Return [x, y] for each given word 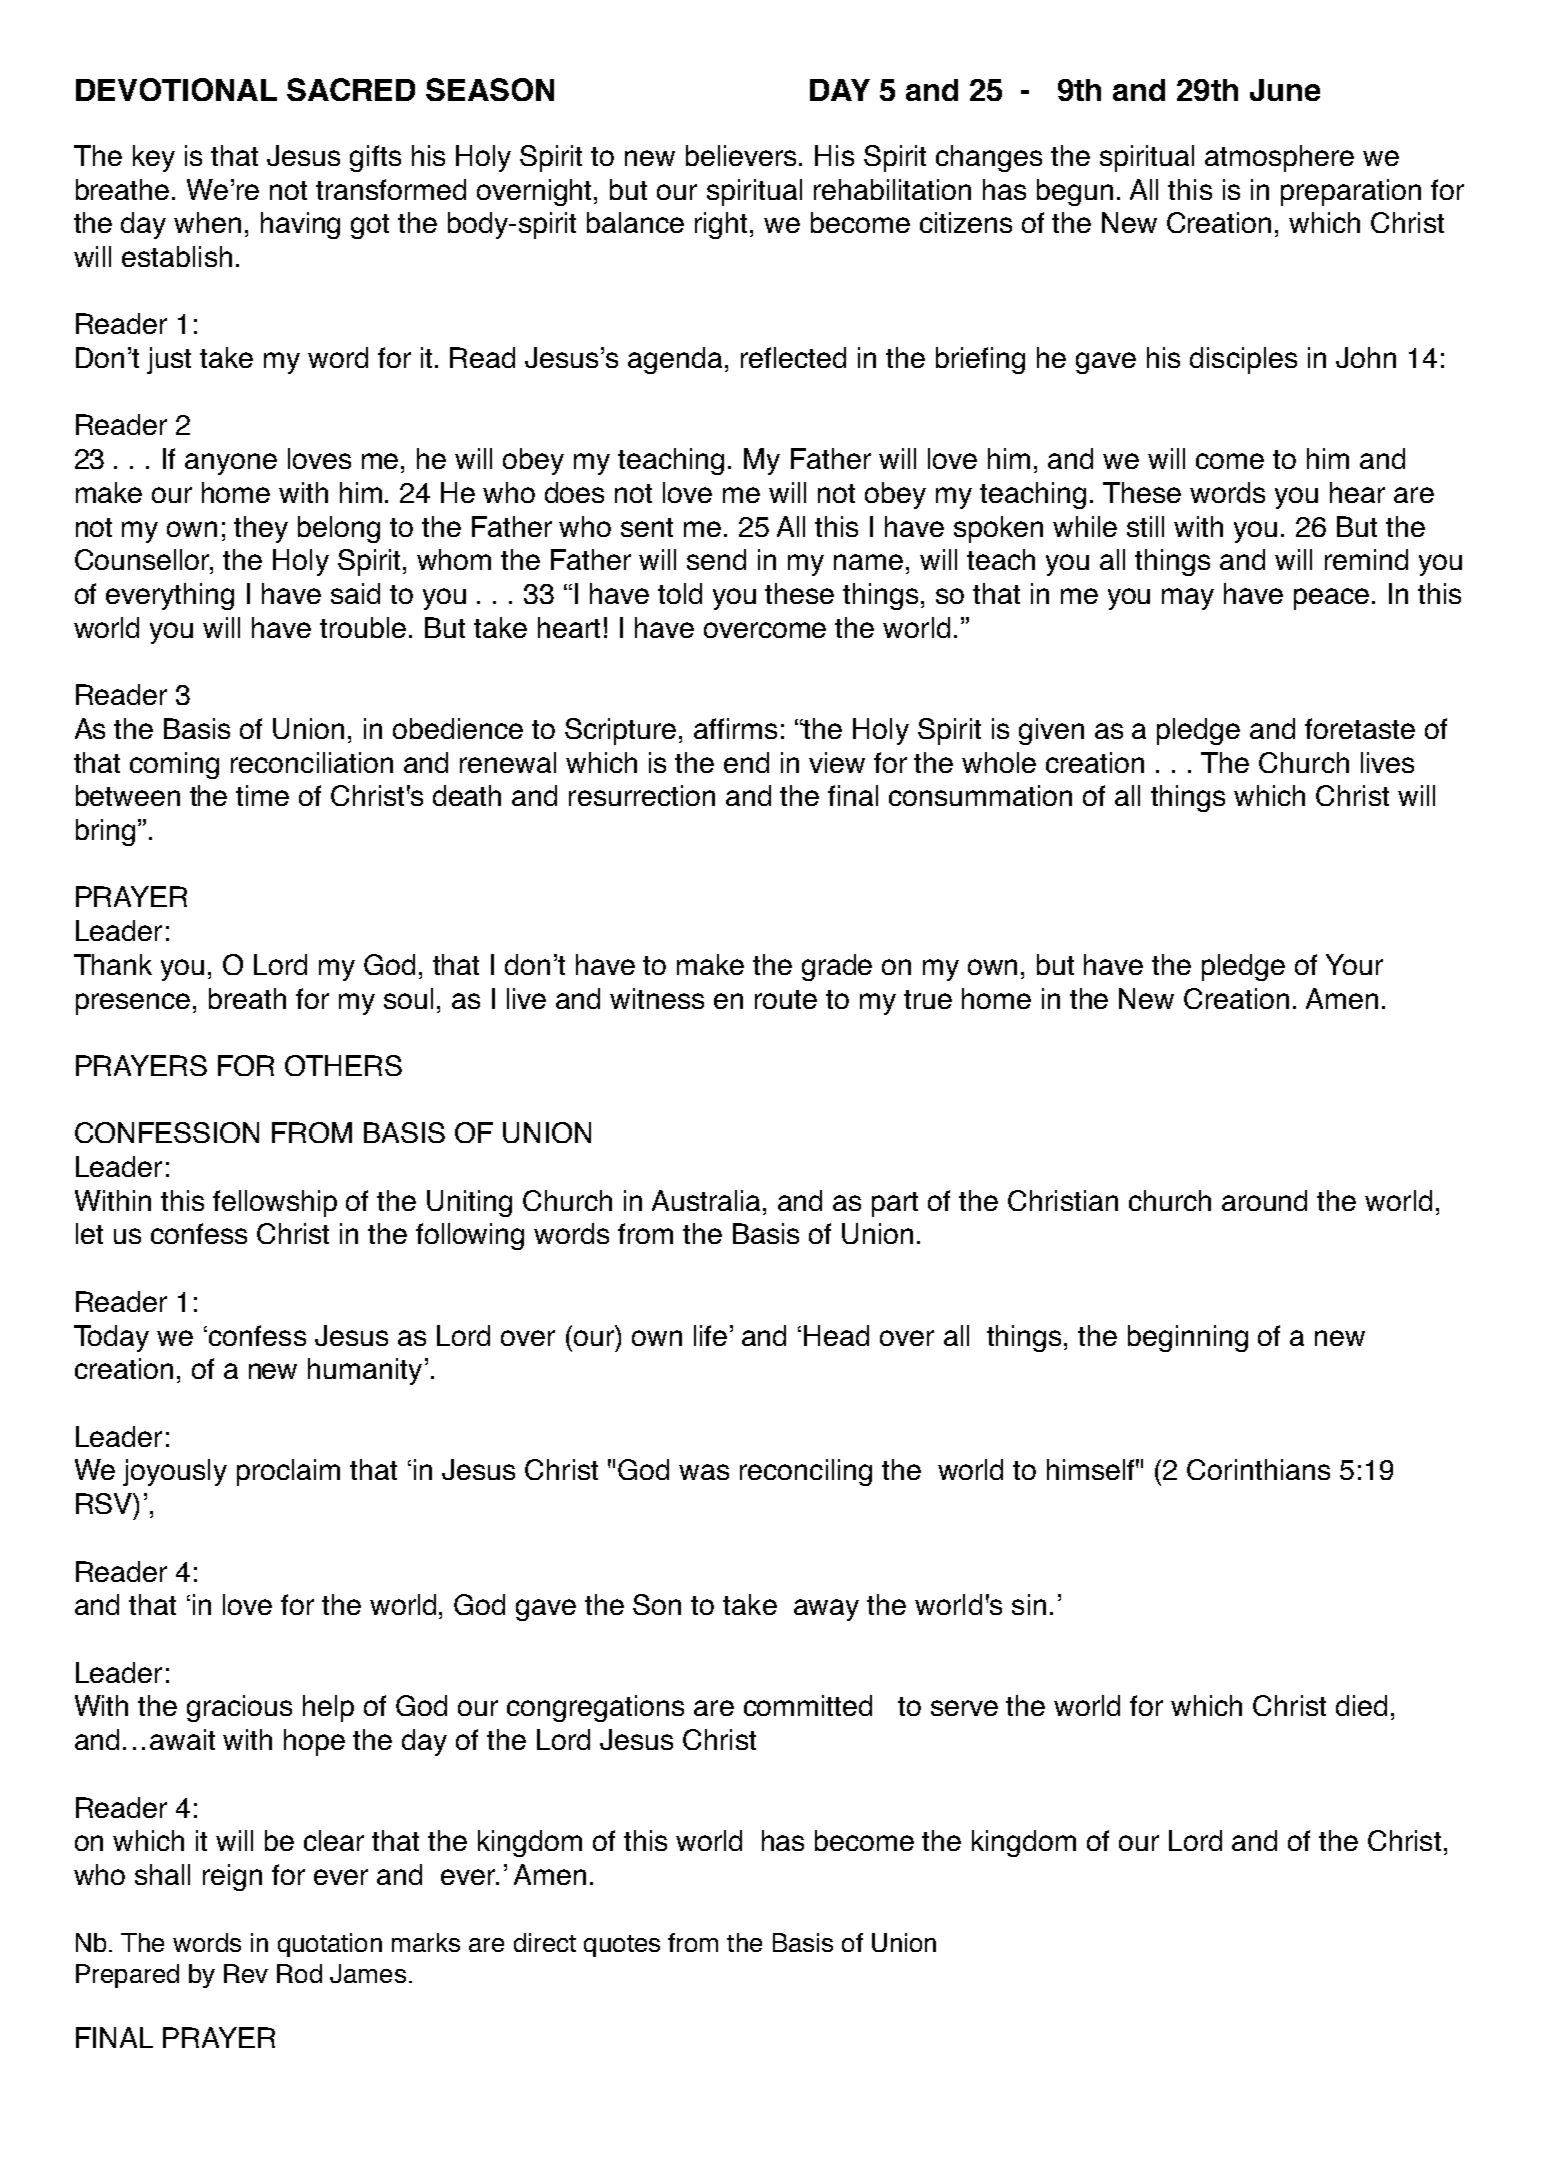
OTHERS [343, 1065]
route [786, 999]
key [154, 158]
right [723, 225]
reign [232, 1877]
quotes [622, 1946]
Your [1354, 964]
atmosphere [1279, 158]
